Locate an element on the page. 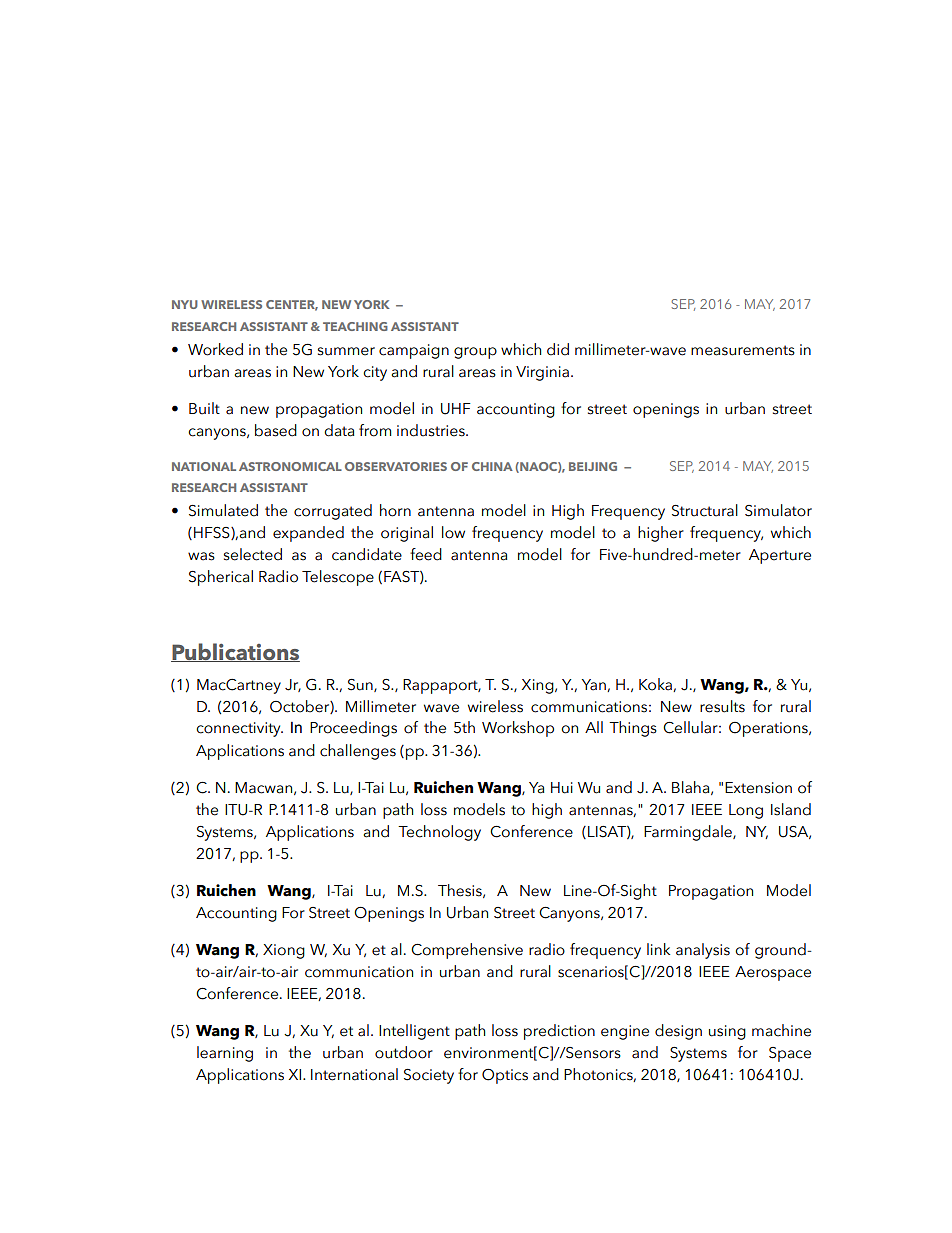  using is located at coordinates (727, 1032).
